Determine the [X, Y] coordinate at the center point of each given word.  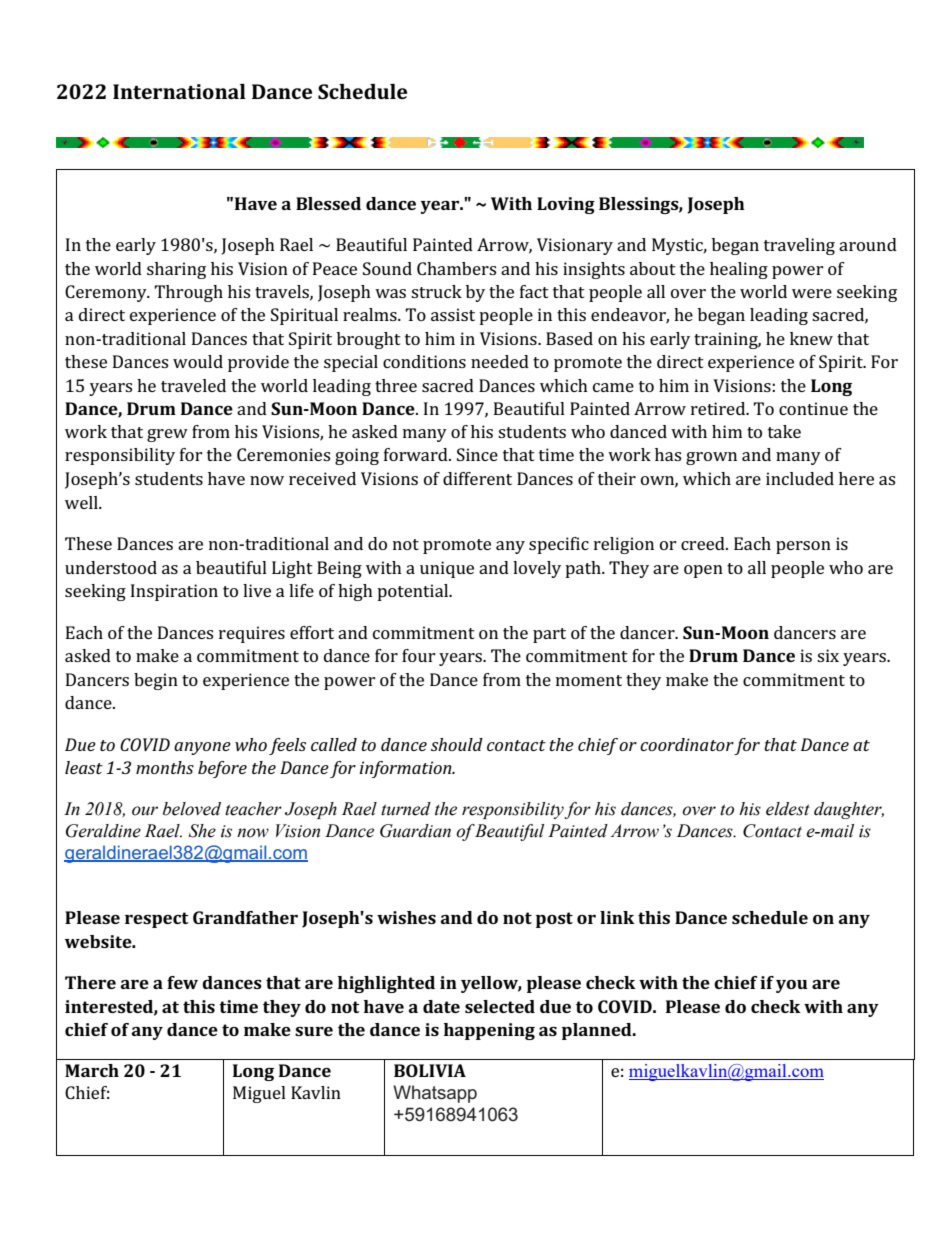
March [92, 1070]
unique [447, 569]
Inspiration [174, 592]
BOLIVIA [430, 1070]
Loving [566, 205]
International [179, 91]
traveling [799, 246]
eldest [788, 809]
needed [500, 361]
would [198, 361]
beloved [192, 809]
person [803, 547]
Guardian [415, 831]
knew [811, 338]
